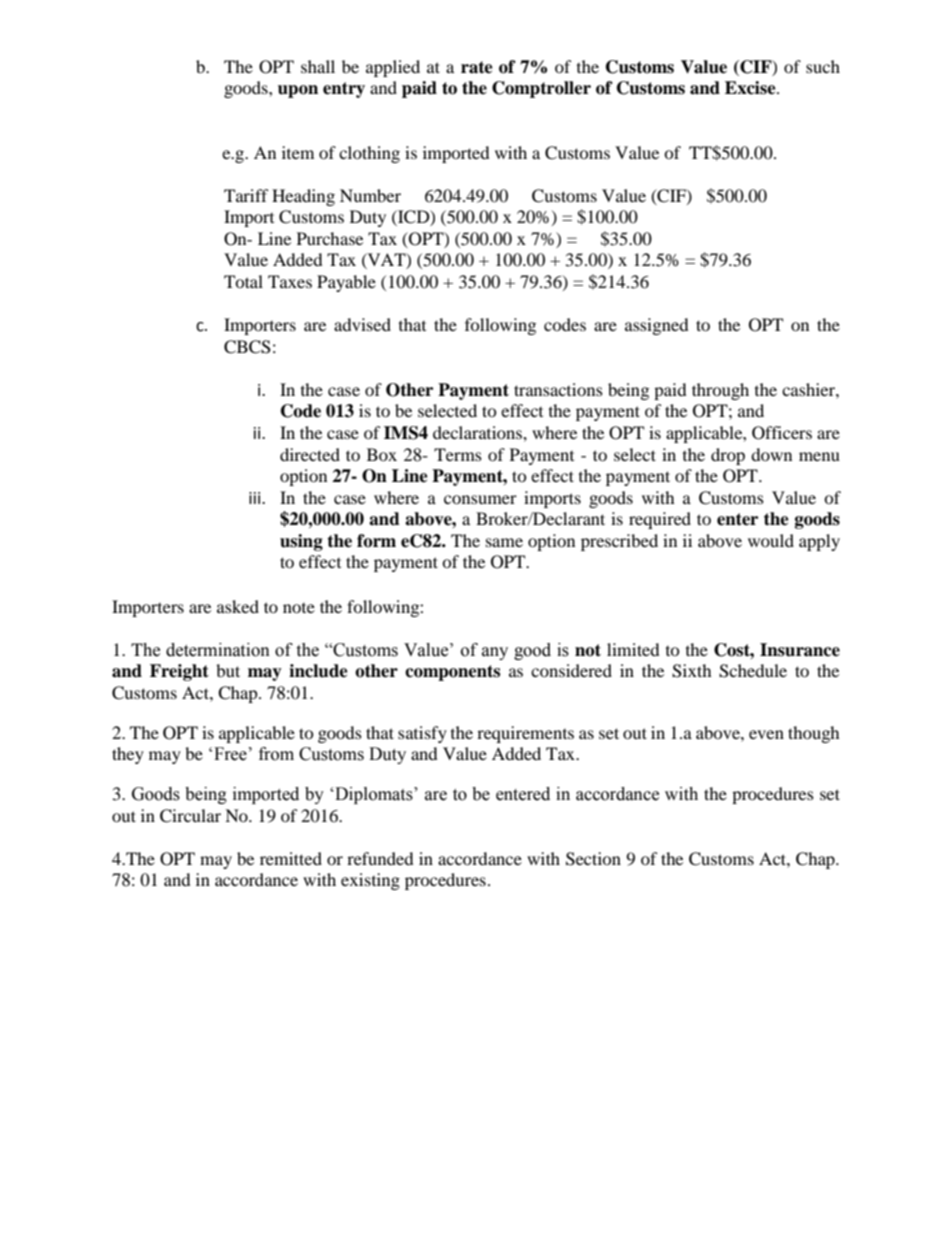 The image size is (952, 1233). I want to click on asked, so click(238, 606).
